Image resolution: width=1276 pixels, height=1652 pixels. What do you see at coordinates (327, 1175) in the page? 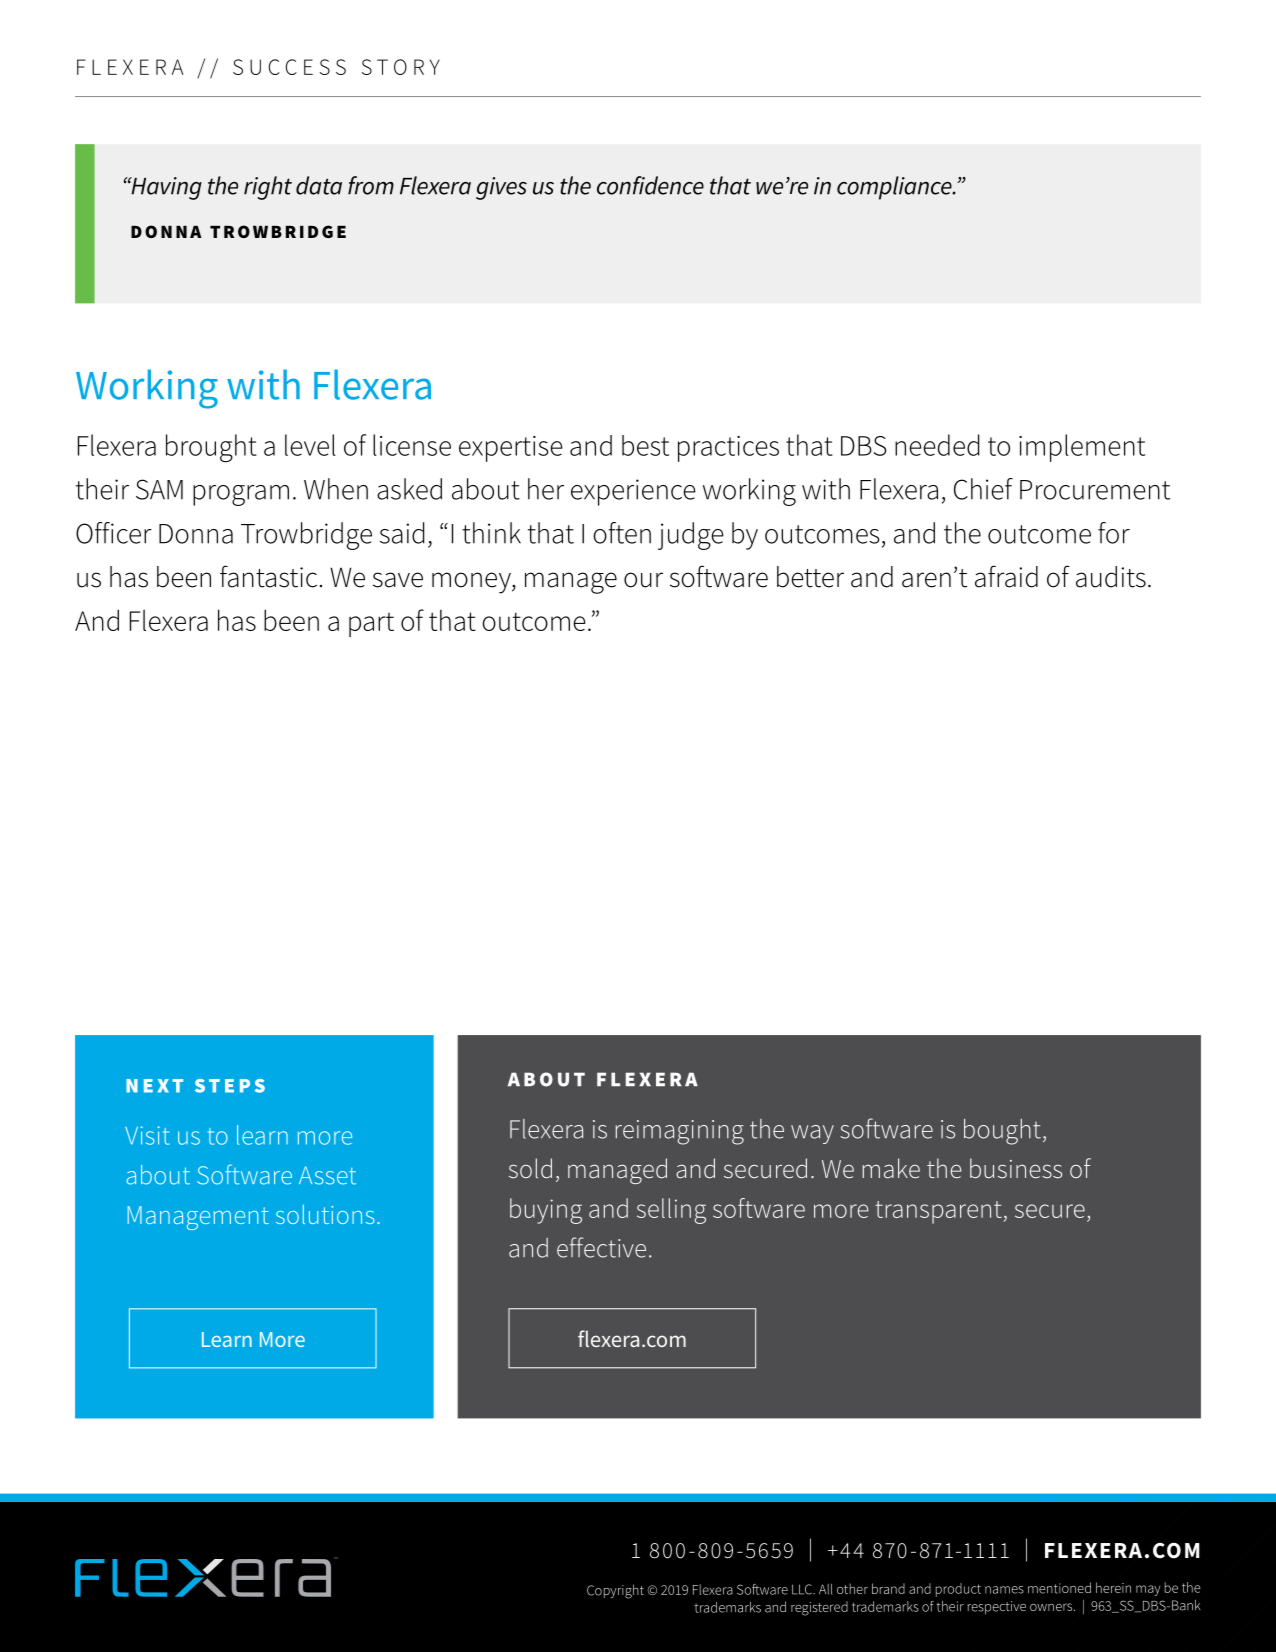
I see `Asset` at bounding box center [327, 1175].
